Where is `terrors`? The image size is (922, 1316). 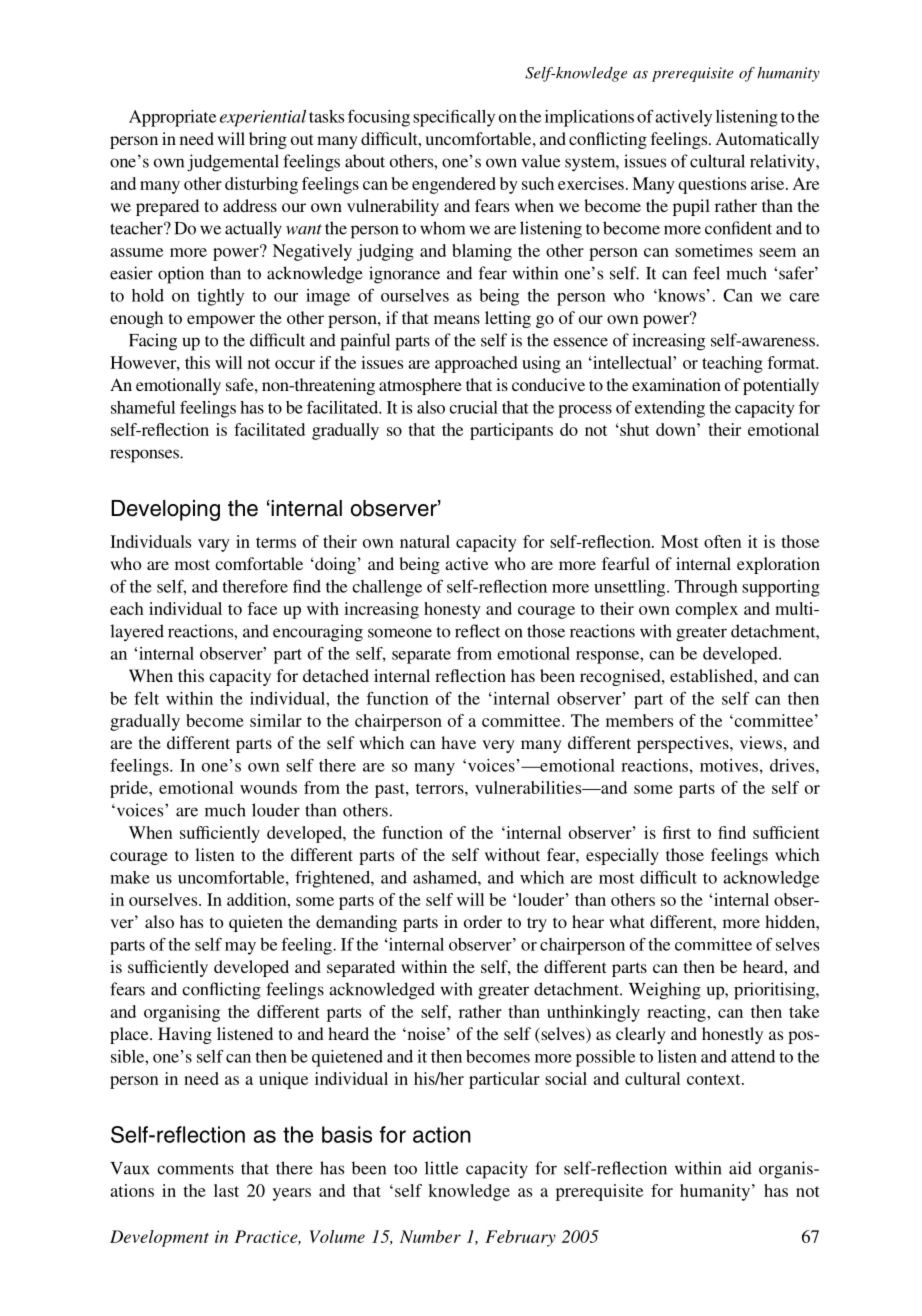
terrors is located at coordinates (441, 788).
